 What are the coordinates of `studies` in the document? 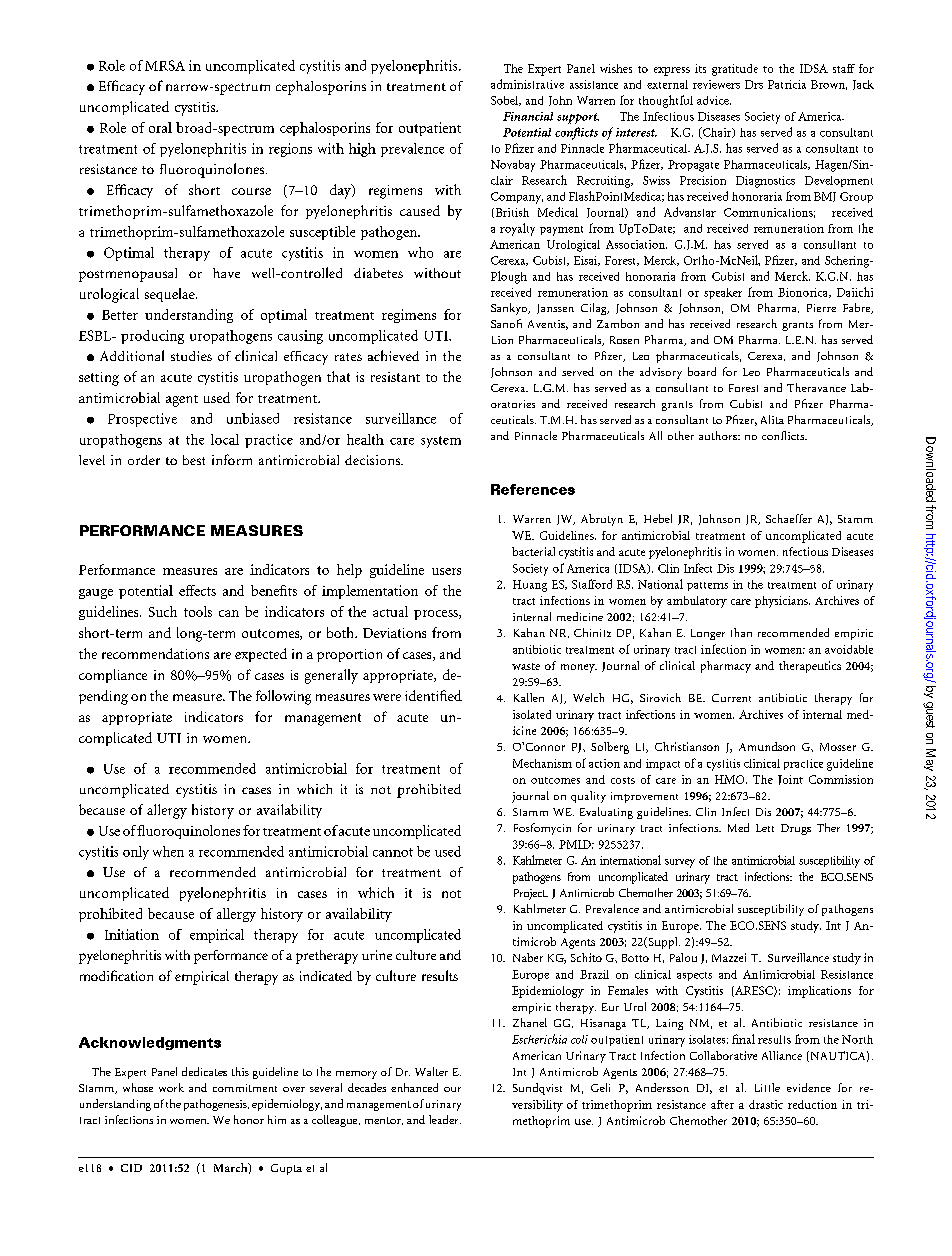 It's located at (191, 356).
